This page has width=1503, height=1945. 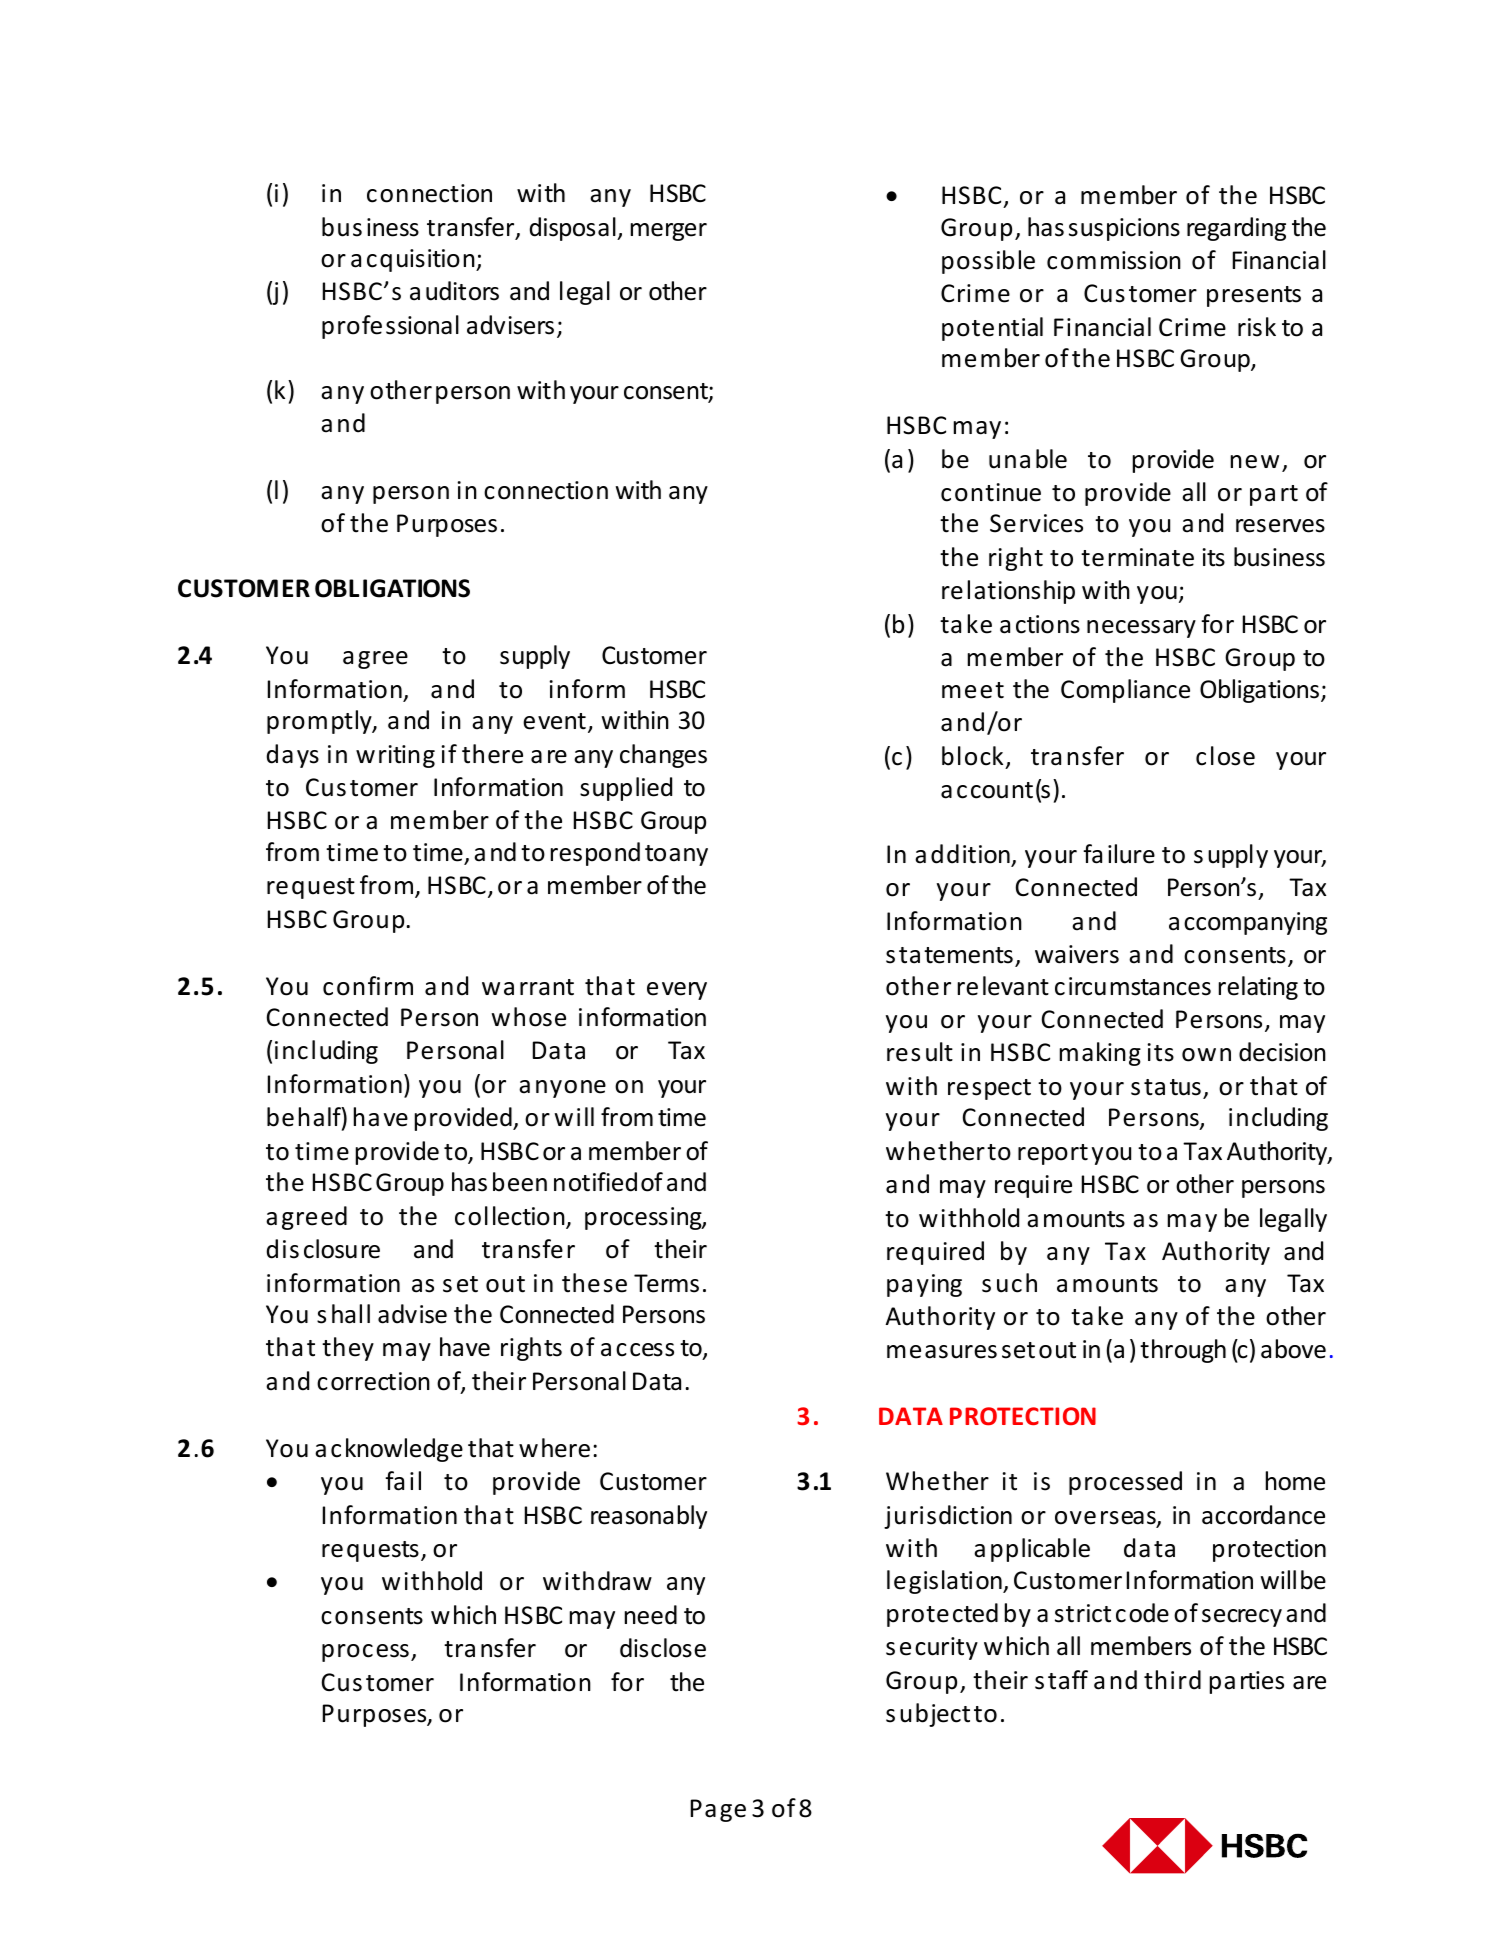 What do you see at coordinates (669, 232) in the page?
I see `merger` at bounding box center [669, 232].
